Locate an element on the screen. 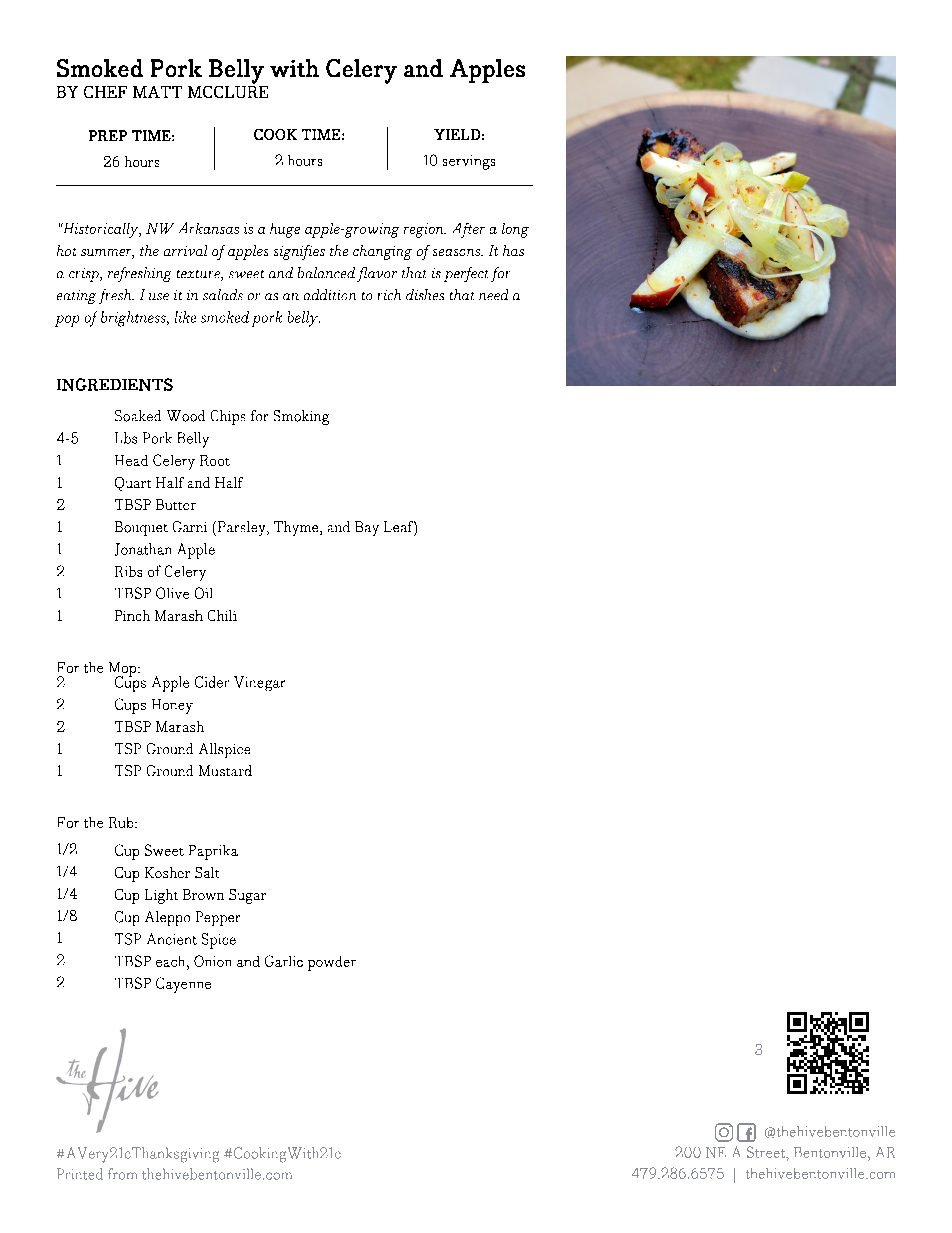 The image size is (952, 1233). long is located at coordinates (515, 230).
